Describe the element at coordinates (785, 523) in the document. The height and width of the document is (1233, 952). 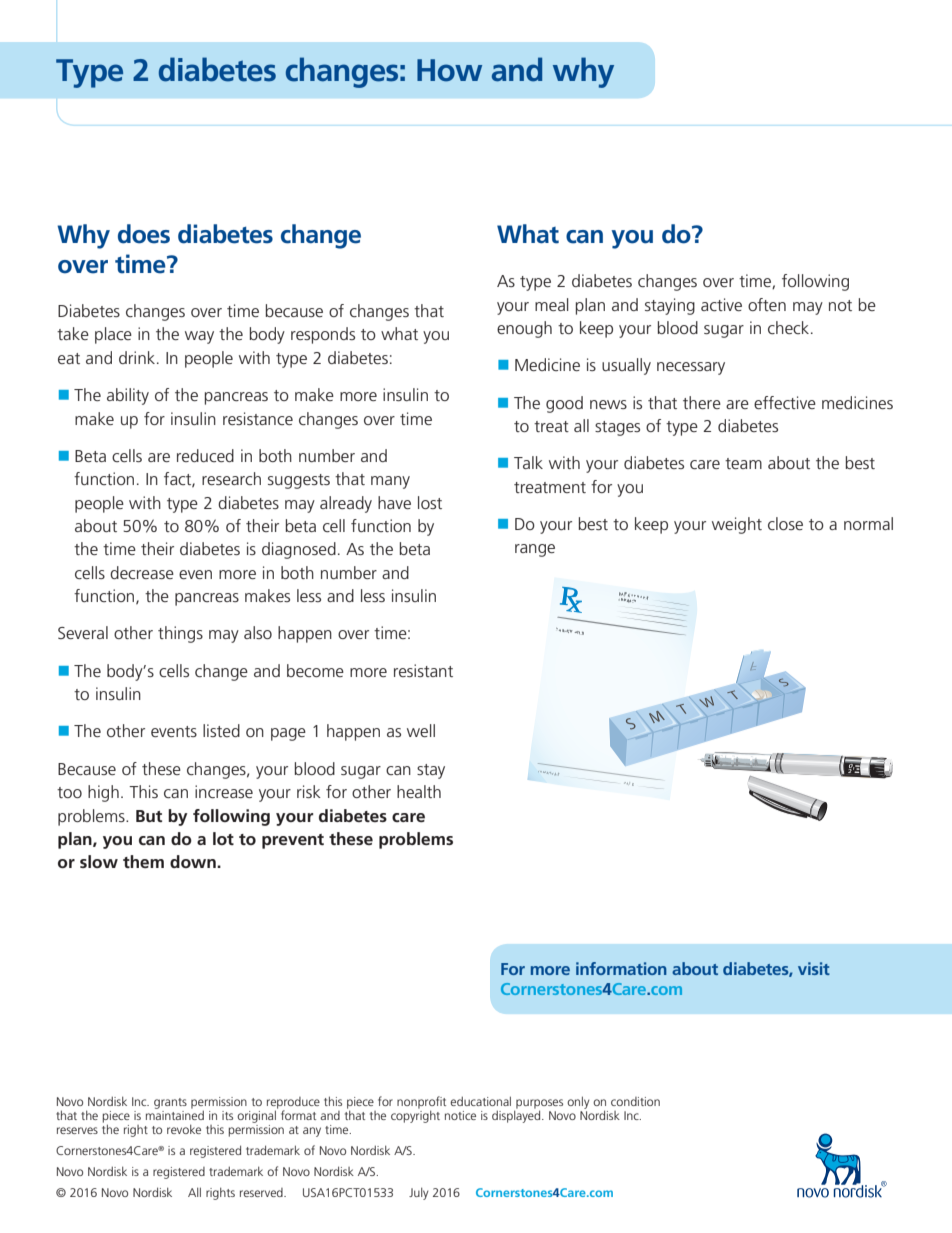
I see `close` at that location.
